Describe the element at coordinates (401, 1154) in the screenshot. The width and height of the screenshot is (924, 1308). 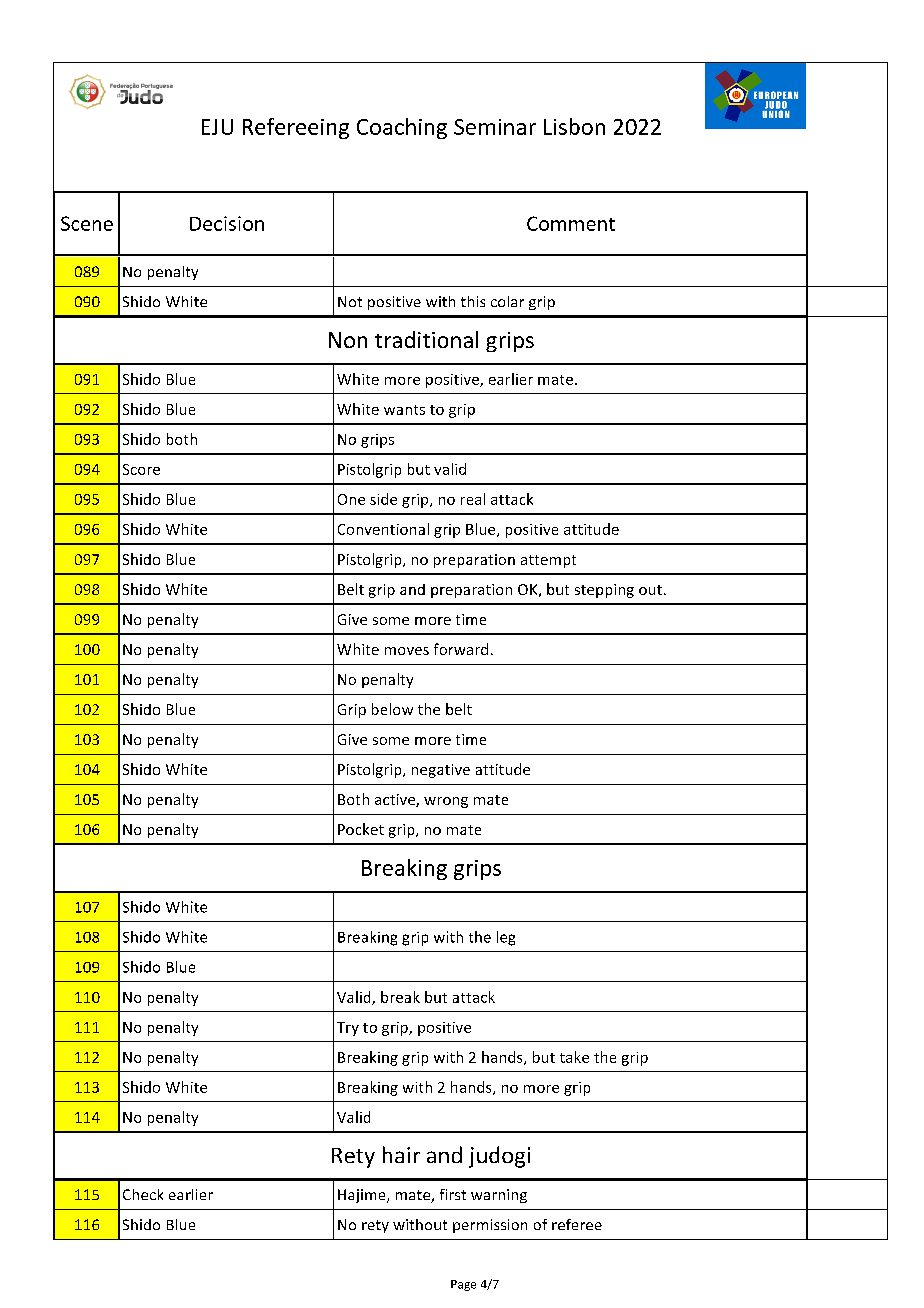
I see `hair` at that location.
